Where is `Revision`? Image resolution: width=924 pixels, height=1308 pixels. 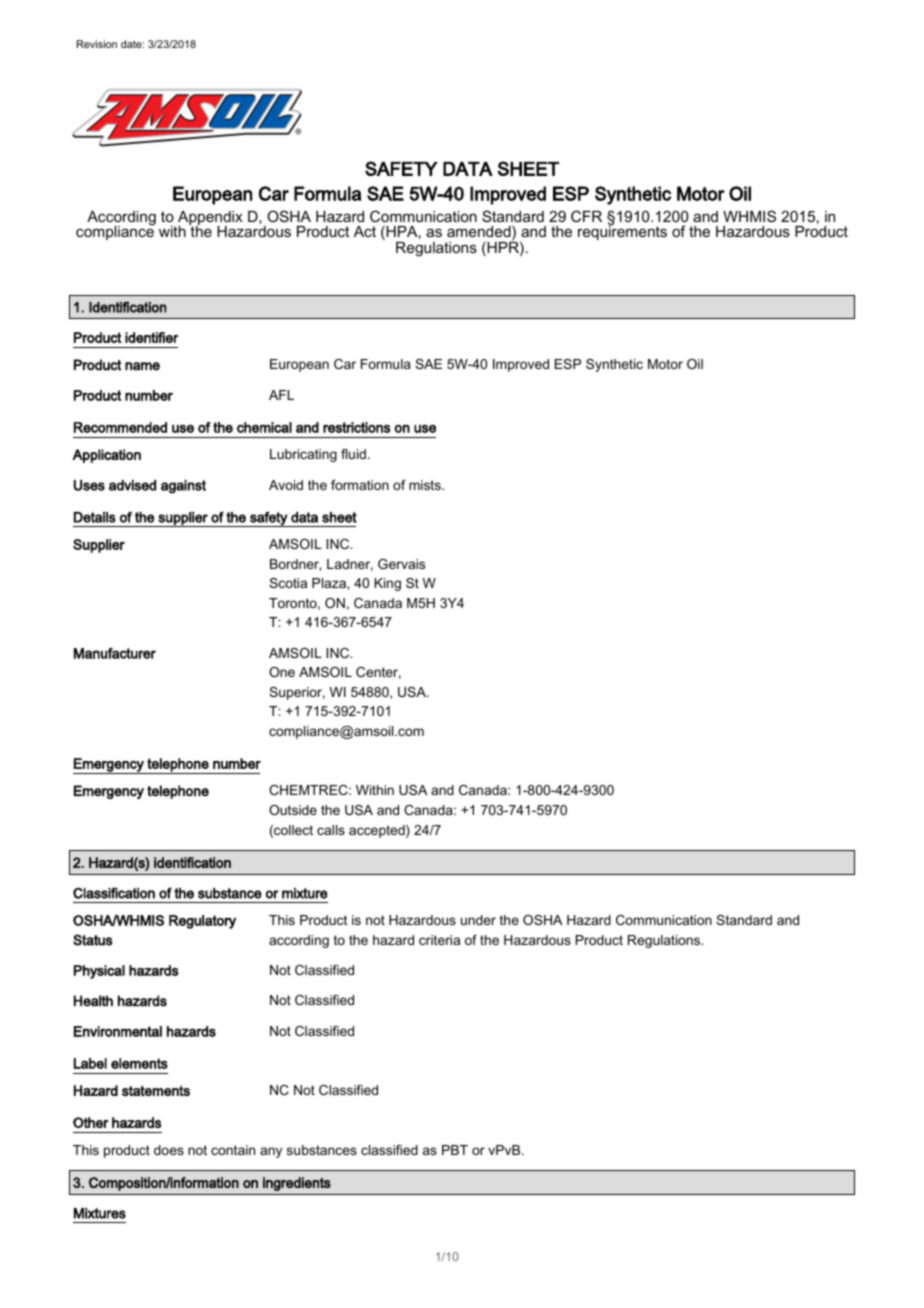 Revision is located at coordinates (97, 44).
